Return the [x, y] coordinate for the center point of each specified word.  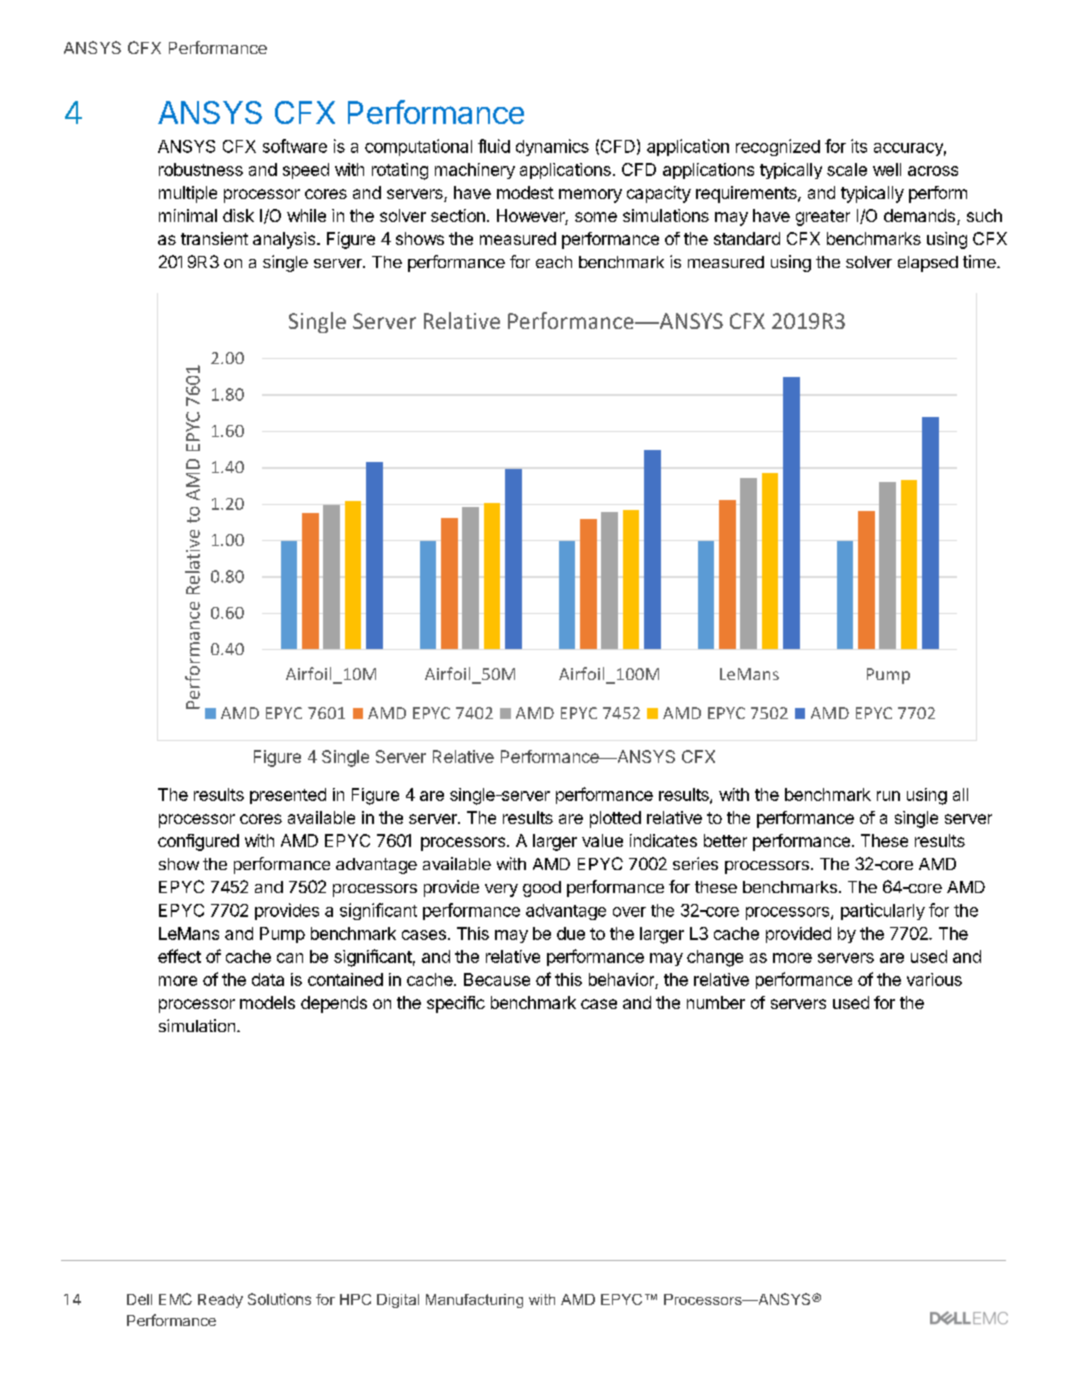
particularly [883, 911]
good [542, 889]
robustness [201, 169]
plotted [615, 819]
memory [590, 196]
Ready [220, 1301]
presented [288, 796]
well [887, 169]
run [888, 796]
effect [179, 956]
